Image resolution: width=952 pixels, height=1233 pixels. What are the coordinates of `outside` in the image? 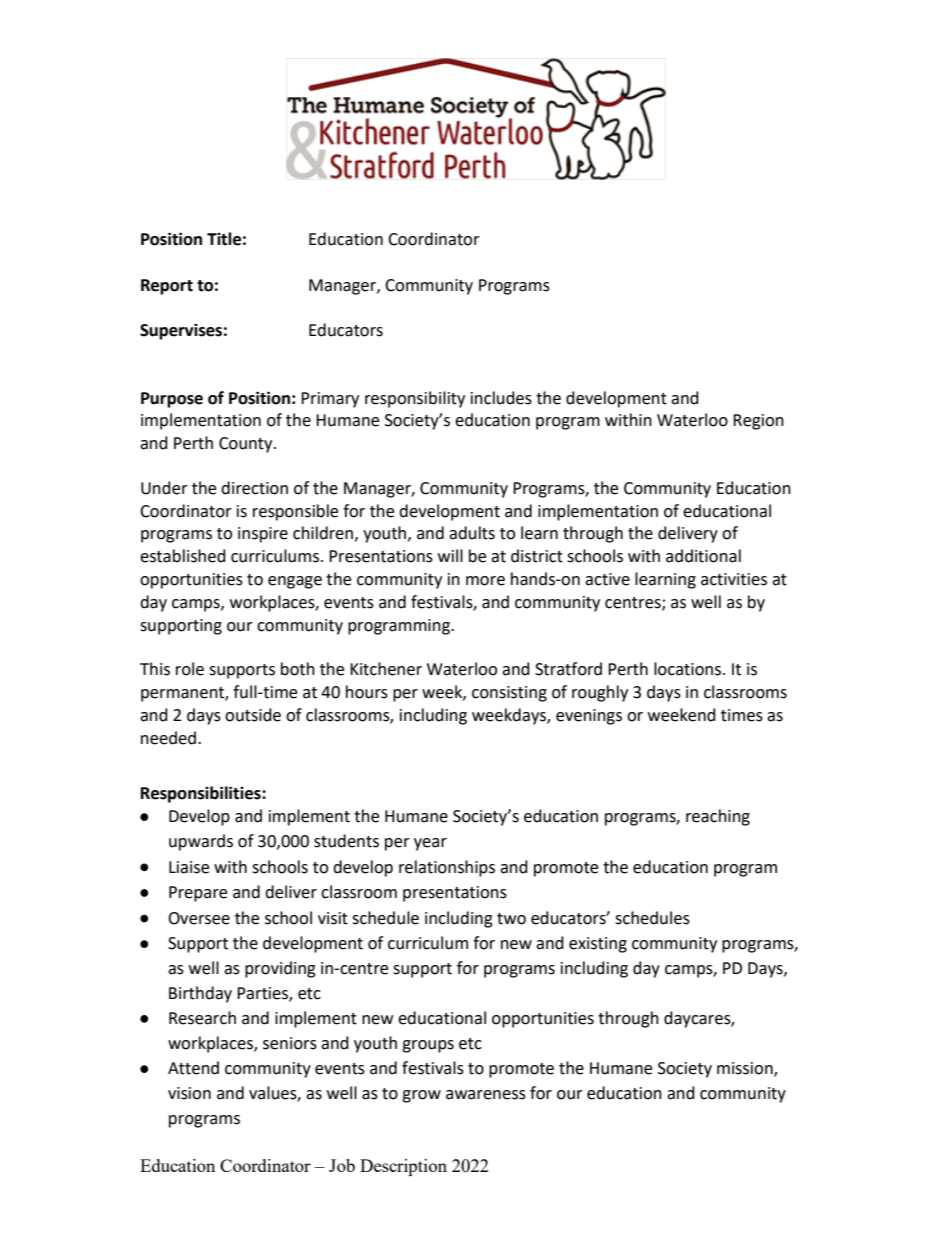 It's located at (253, 715).
